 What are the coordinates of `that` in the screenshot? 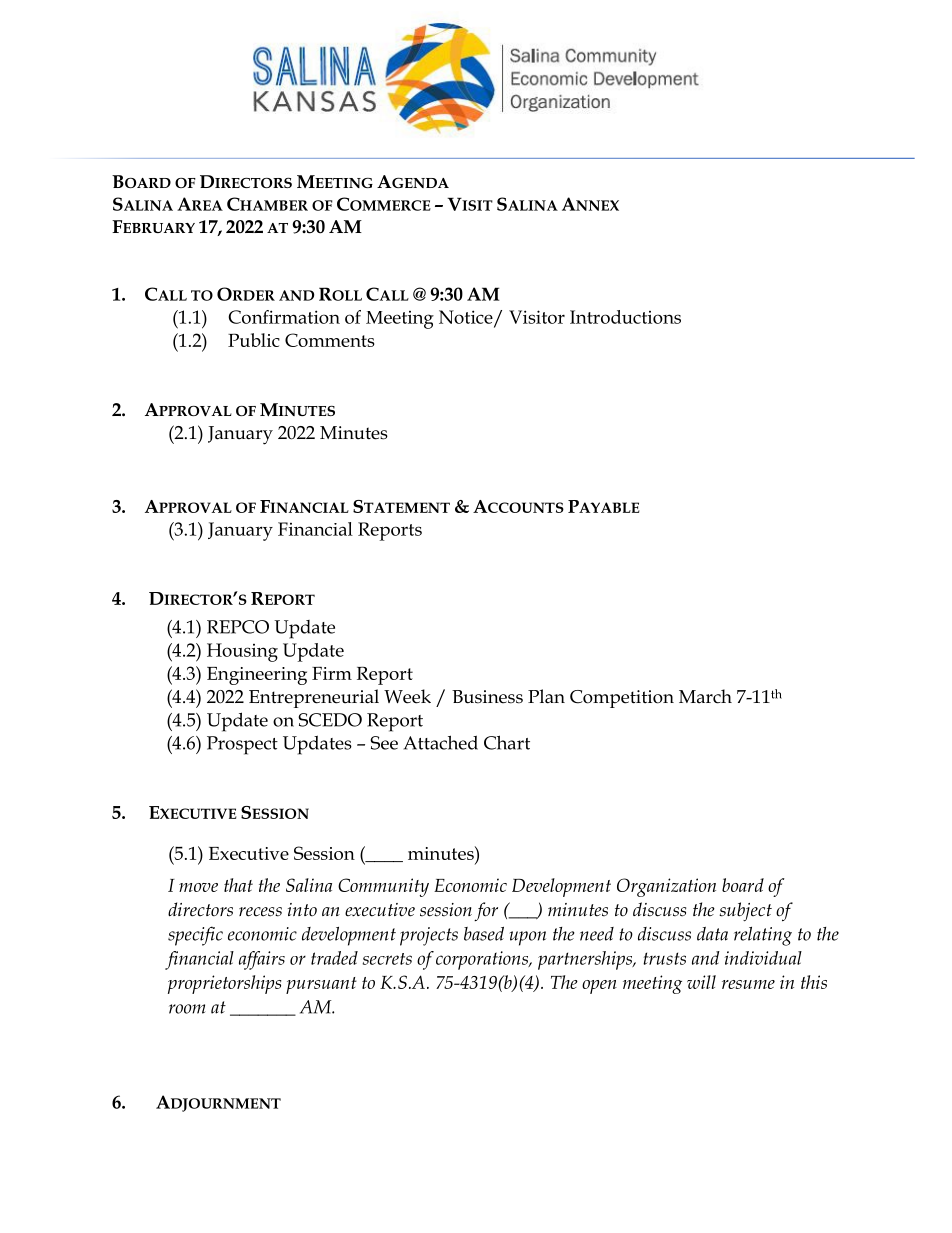 It's located at (238, 885).
